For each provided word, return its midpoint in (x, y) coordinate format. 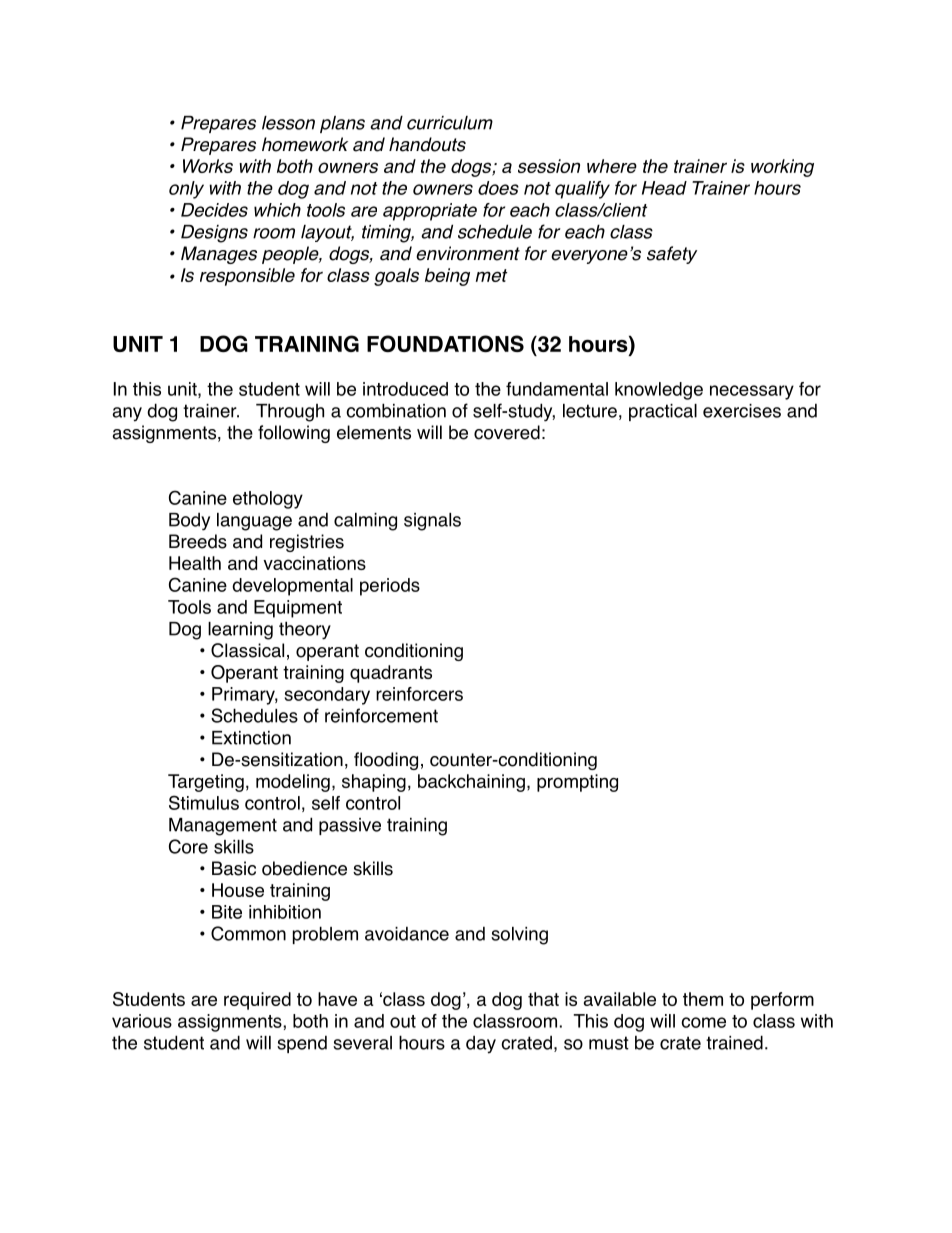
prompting (577, 783)
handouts (427, 144)
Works (208, 166)
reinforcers (419, 694)
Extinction (251, 738)
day (481, 1045)
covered (507, 432)
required (257, 1001)
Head (664, 188)
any (127, 414)
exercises (742, 411)
